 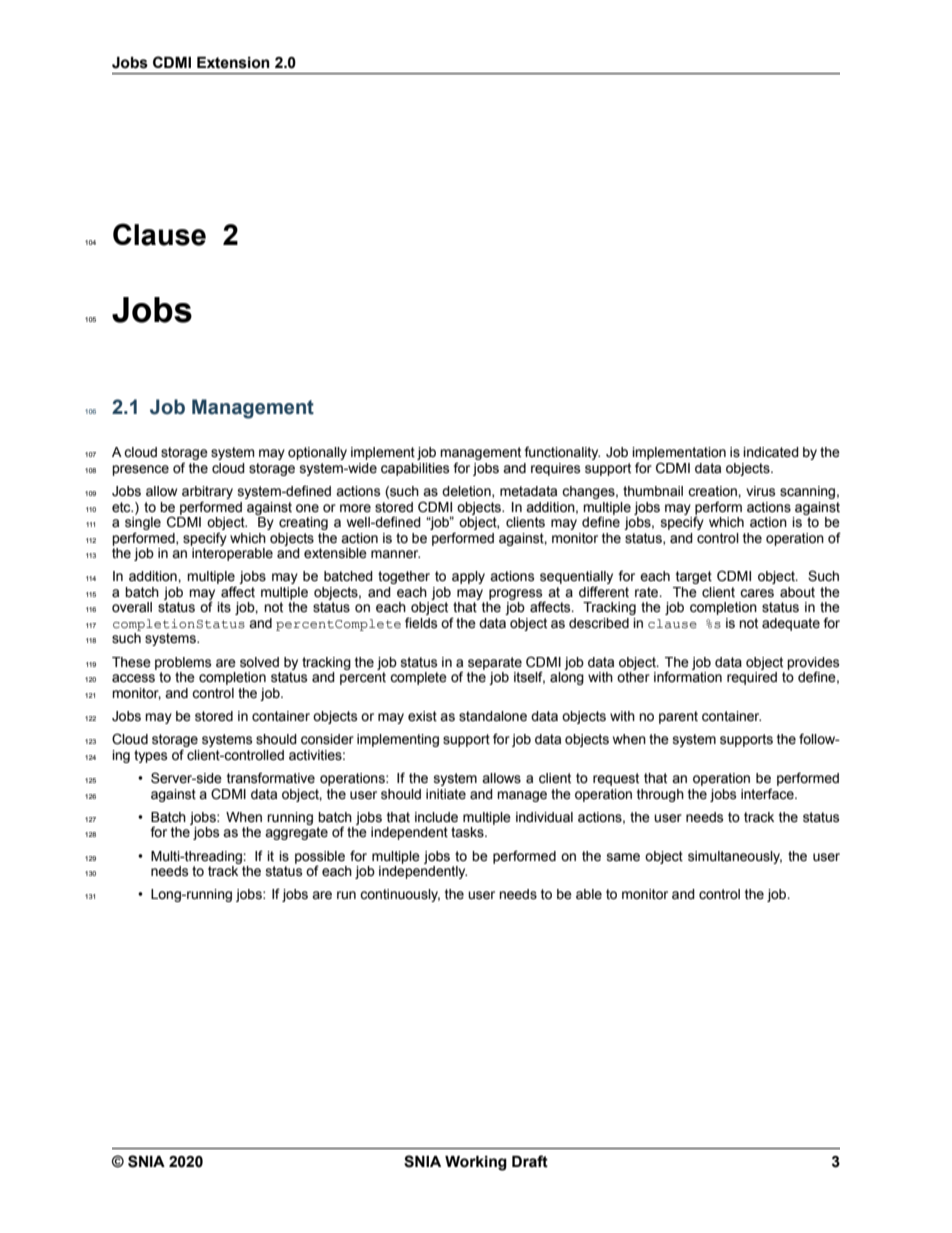 I want to click on capabilities, so click(x=415, y=469).
